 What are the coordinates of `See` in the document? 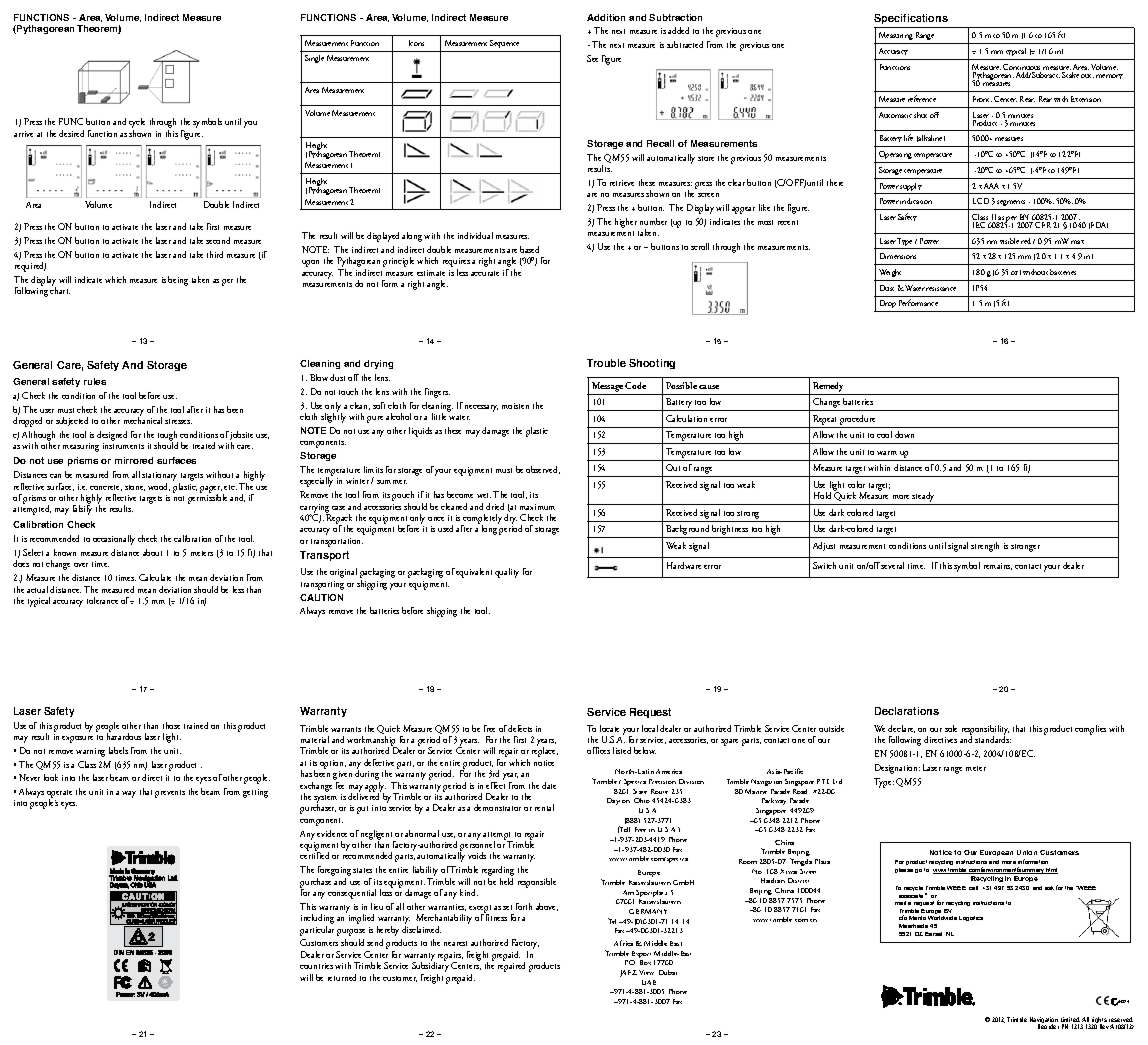 It's located at (592, 58).
